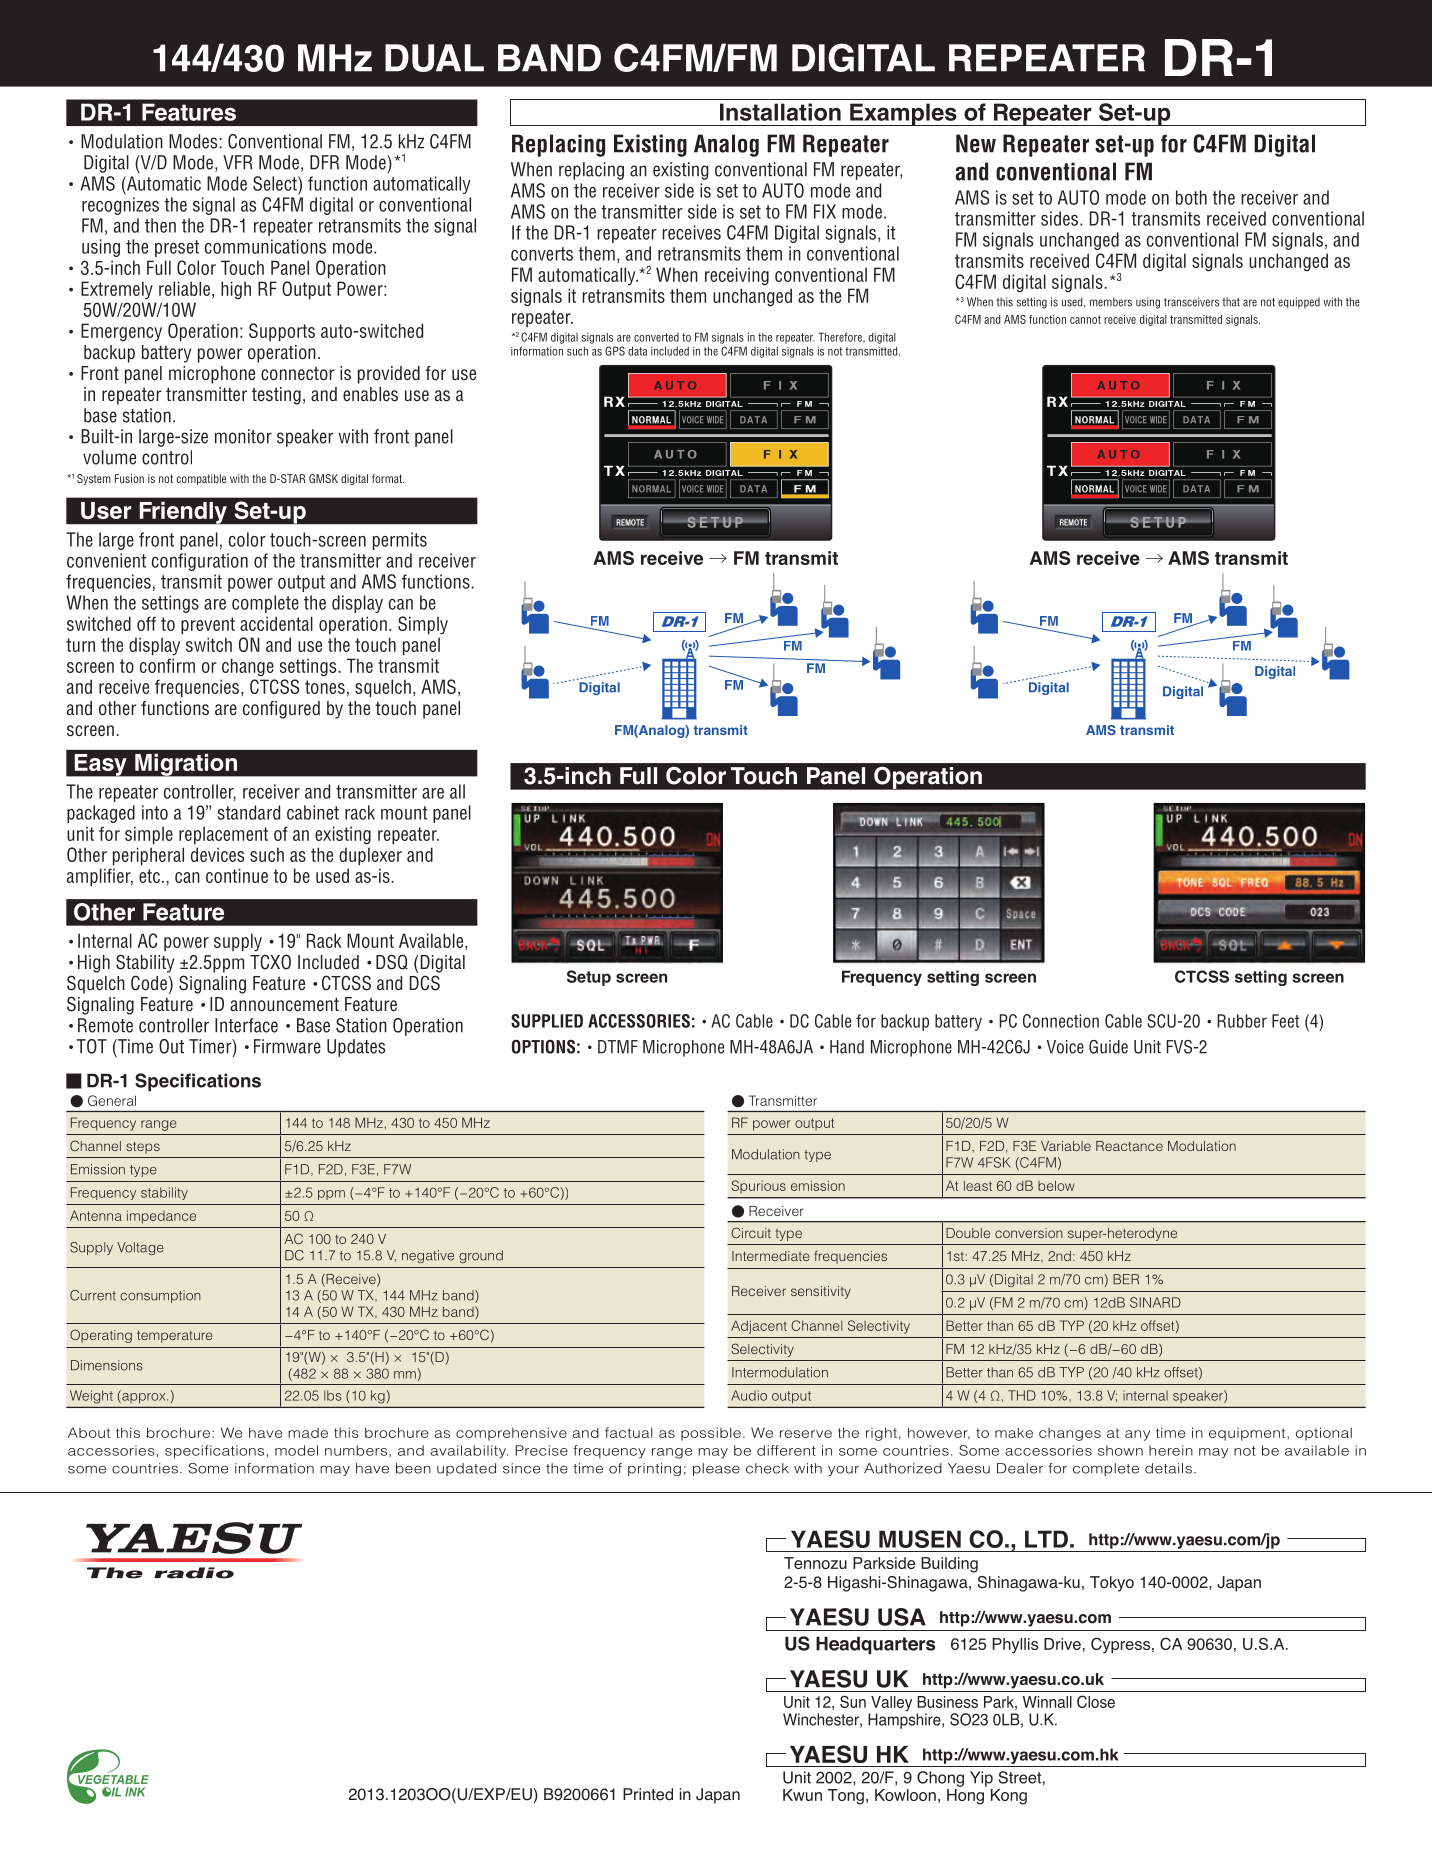  I want to click on Setup, so click(589, 978).
